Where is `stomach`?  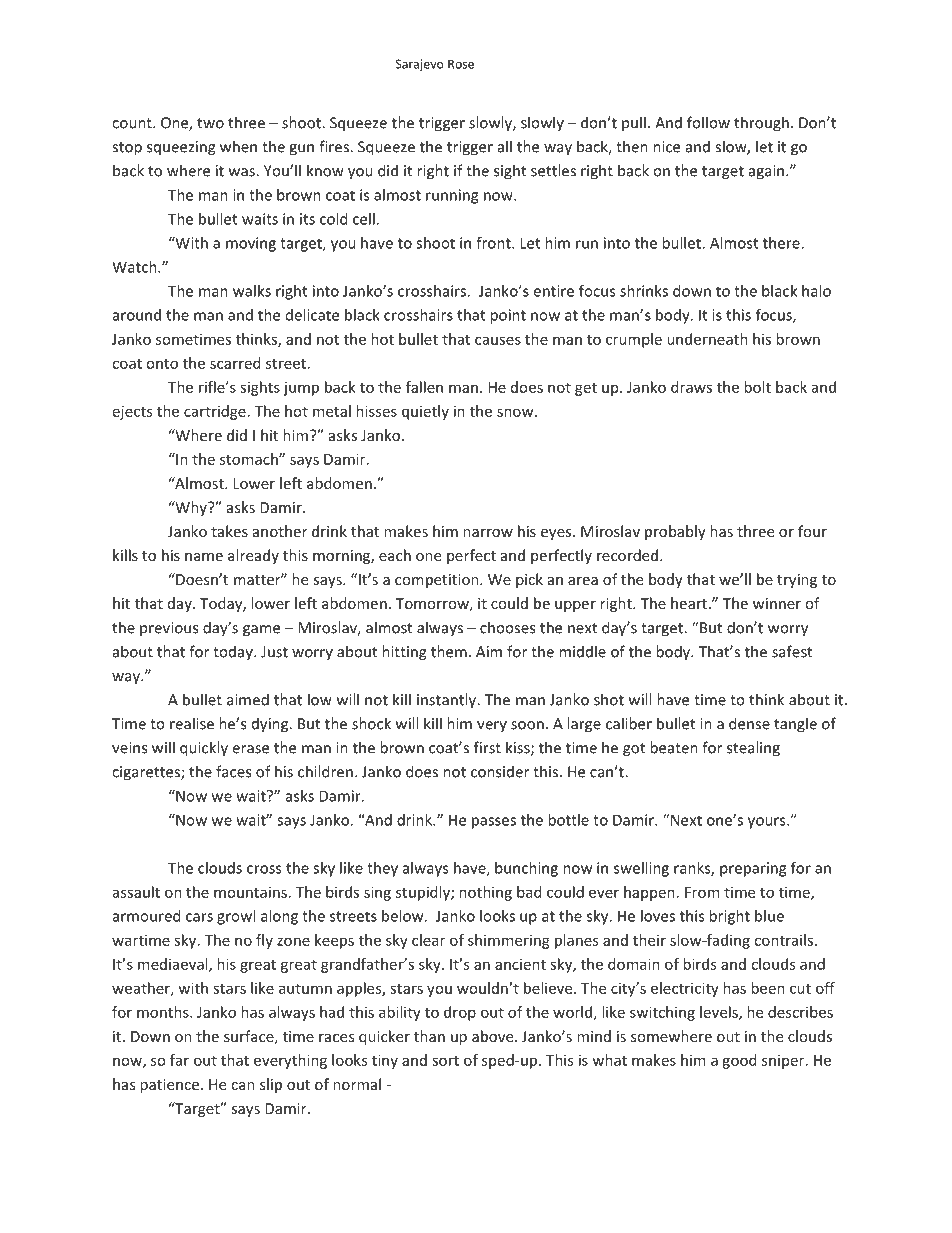
stomach is located at coordinates (250, 459).
